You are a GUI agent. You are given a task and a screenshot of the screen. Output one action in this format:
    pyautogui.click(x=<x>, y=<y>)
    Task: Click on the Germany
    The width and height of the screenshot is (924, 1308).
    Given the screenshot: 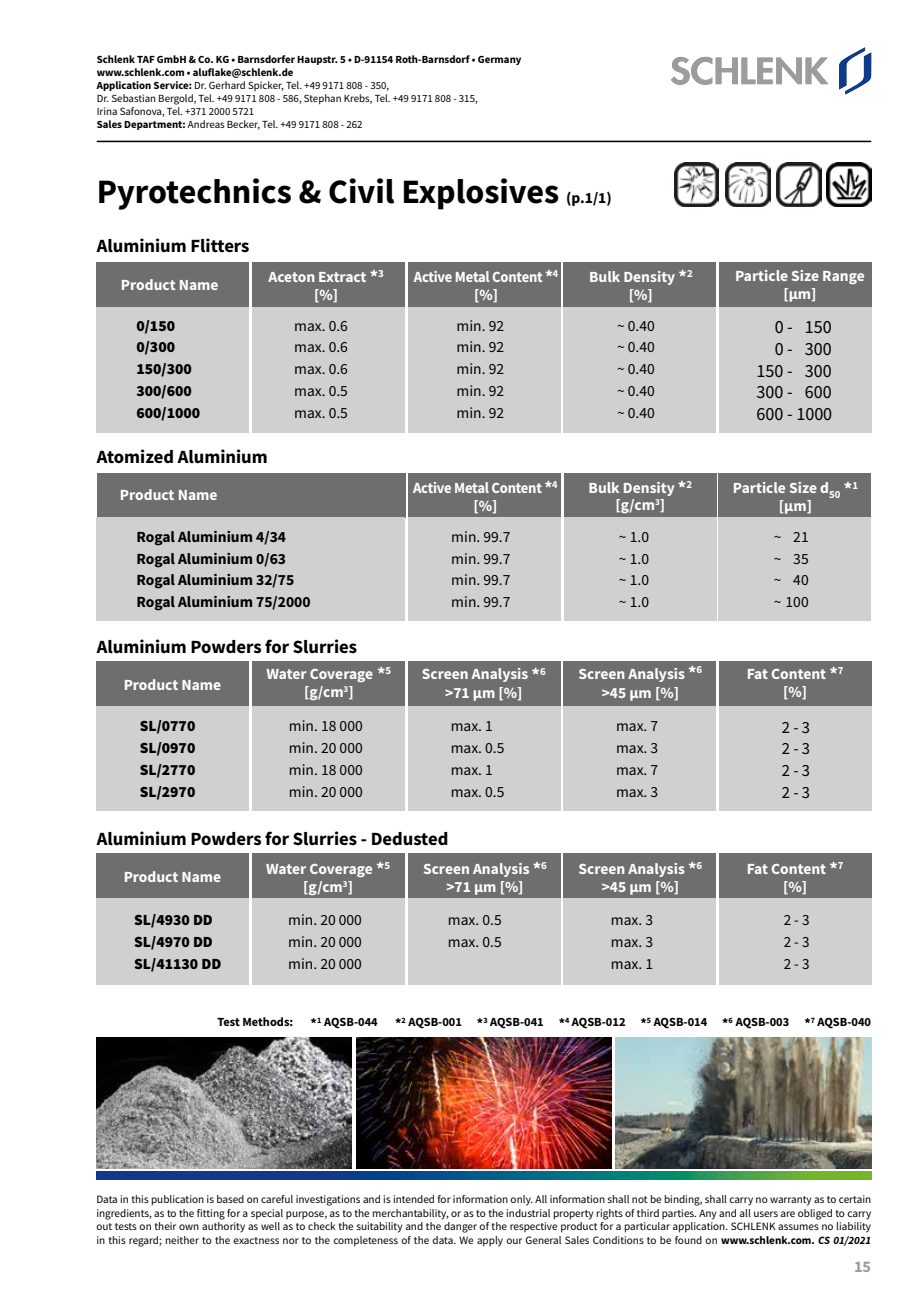 What is the action you would take?
    pyautogui.click(x=499, y=60)
